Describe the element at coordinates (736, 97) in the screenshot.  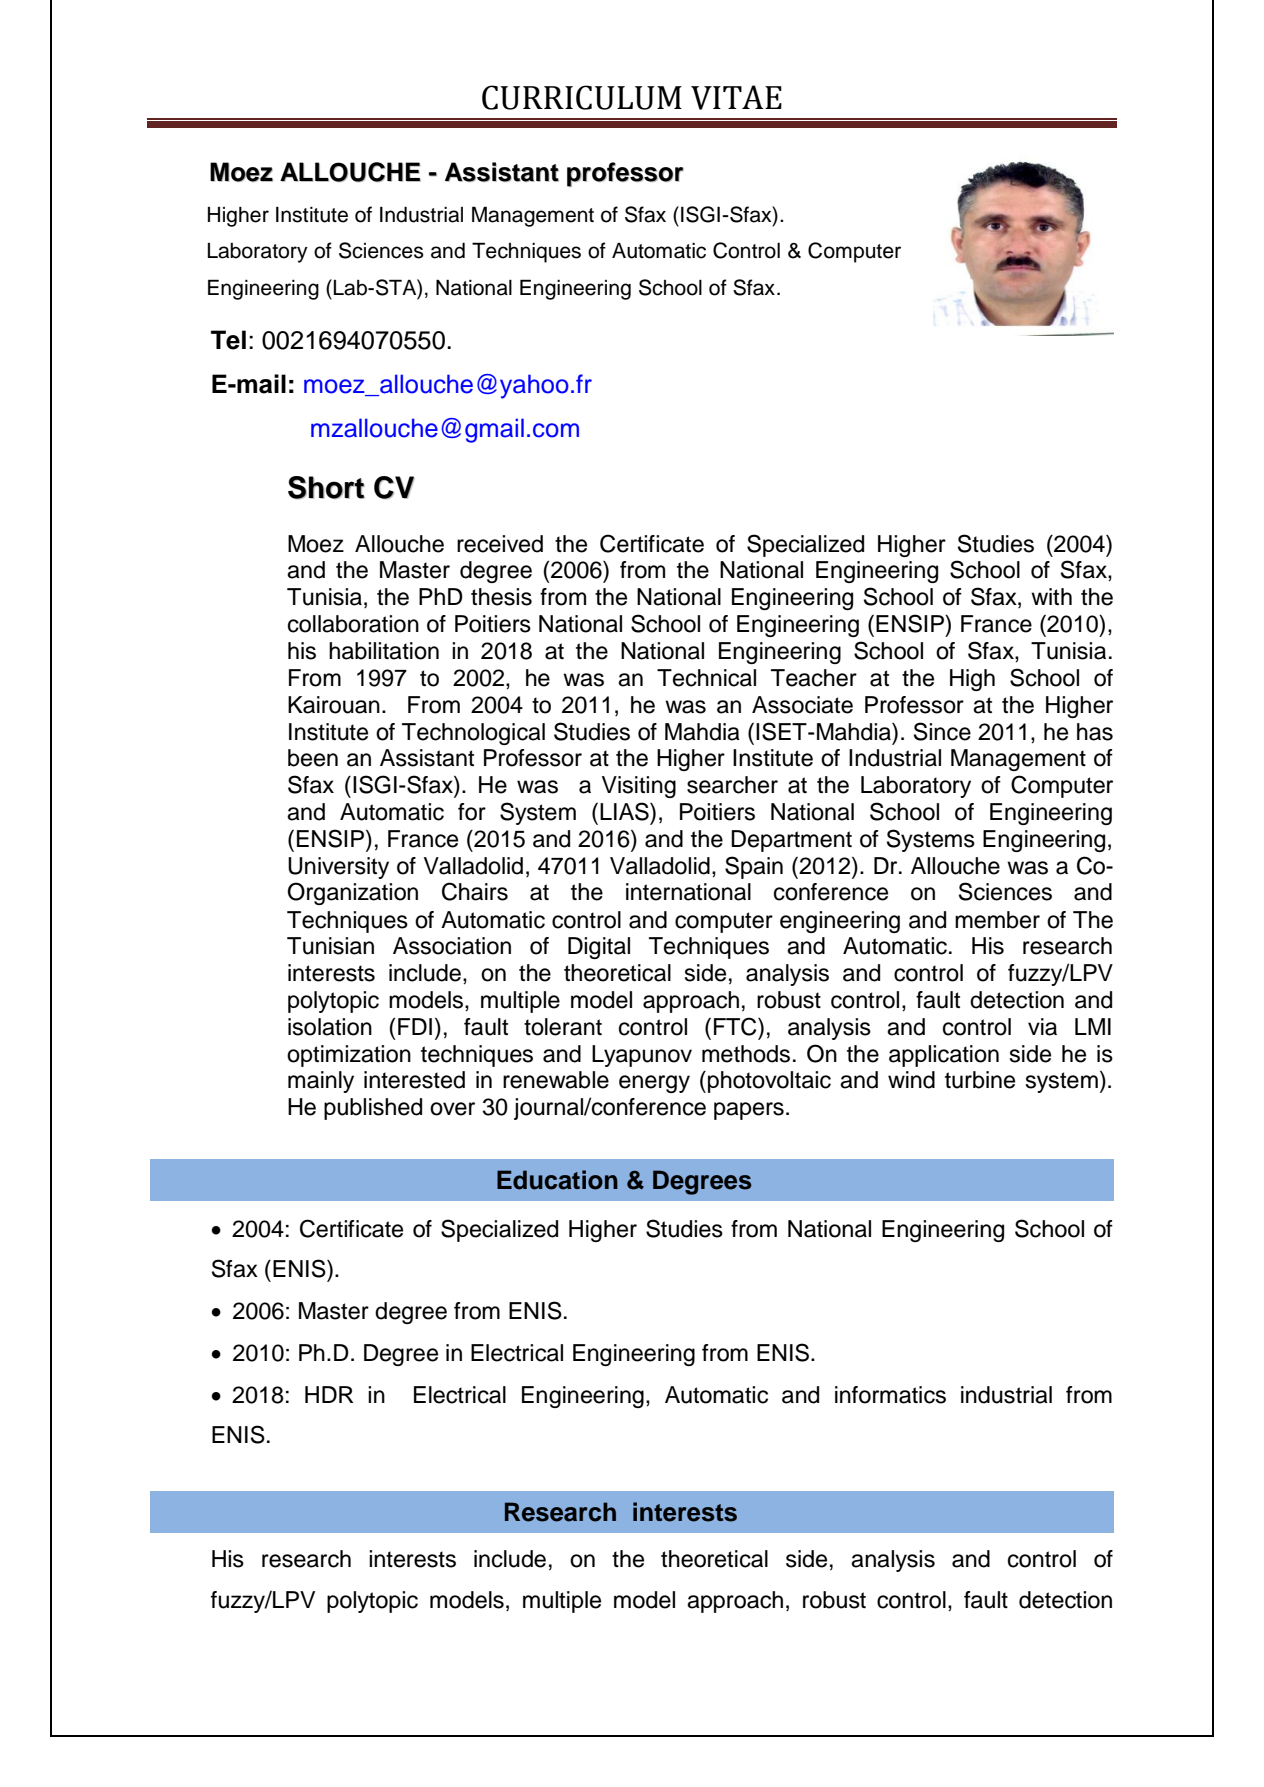
I see `VITAE` at that location.
